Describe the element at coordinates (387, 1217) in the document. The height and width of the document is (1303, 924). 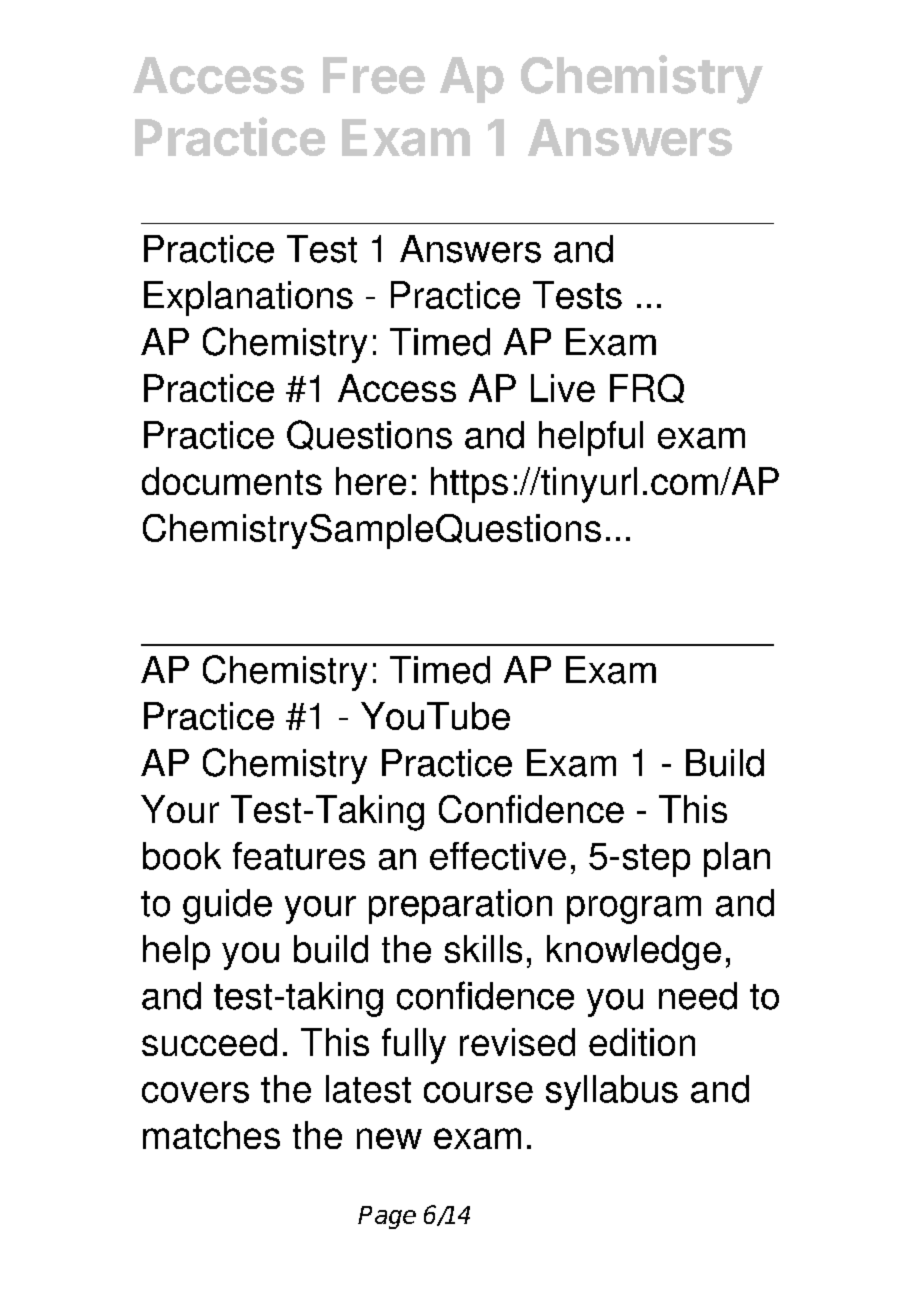
I see `Page` at that location.
